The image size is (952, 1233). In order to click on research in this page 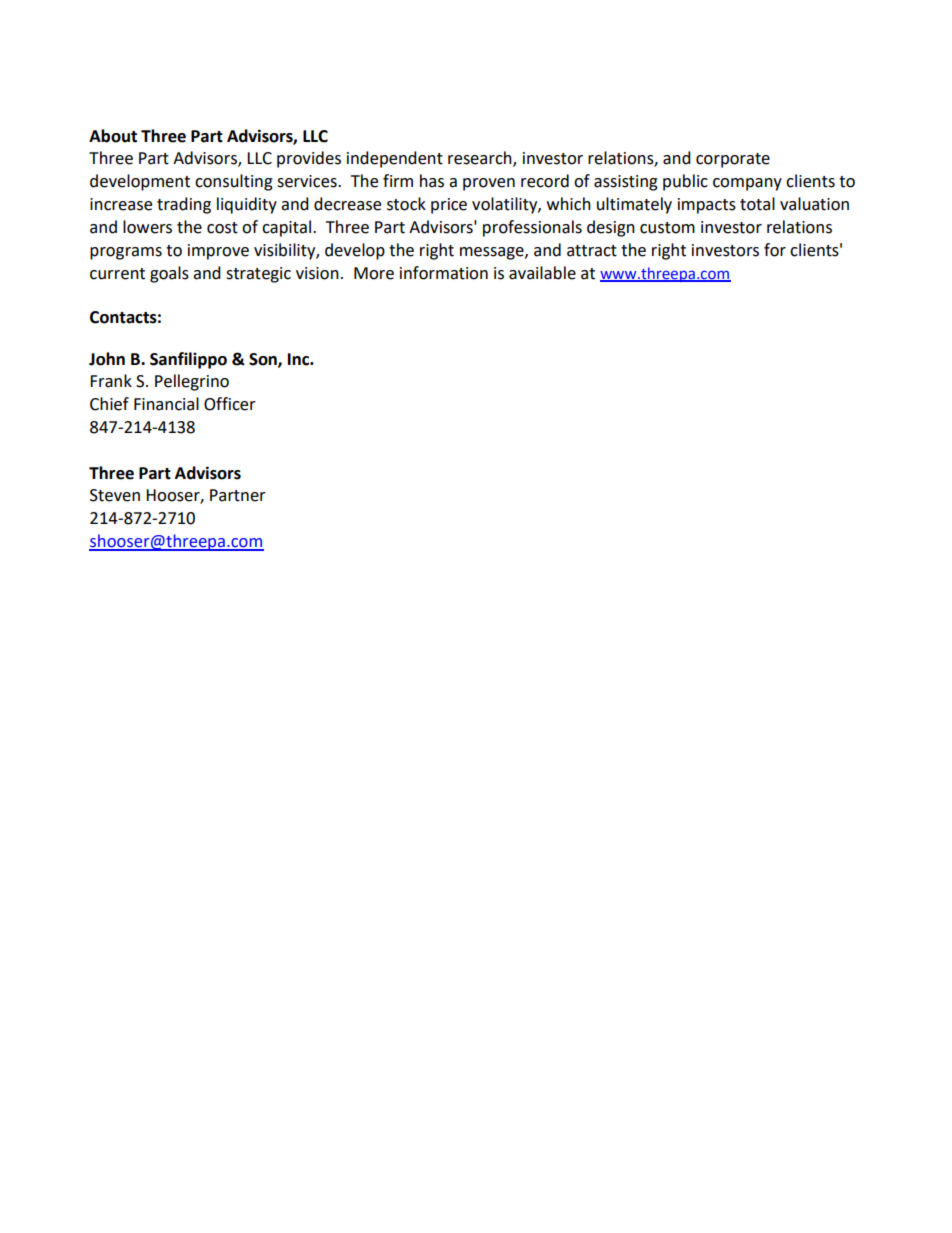, I will do `click(481, 159)`.
